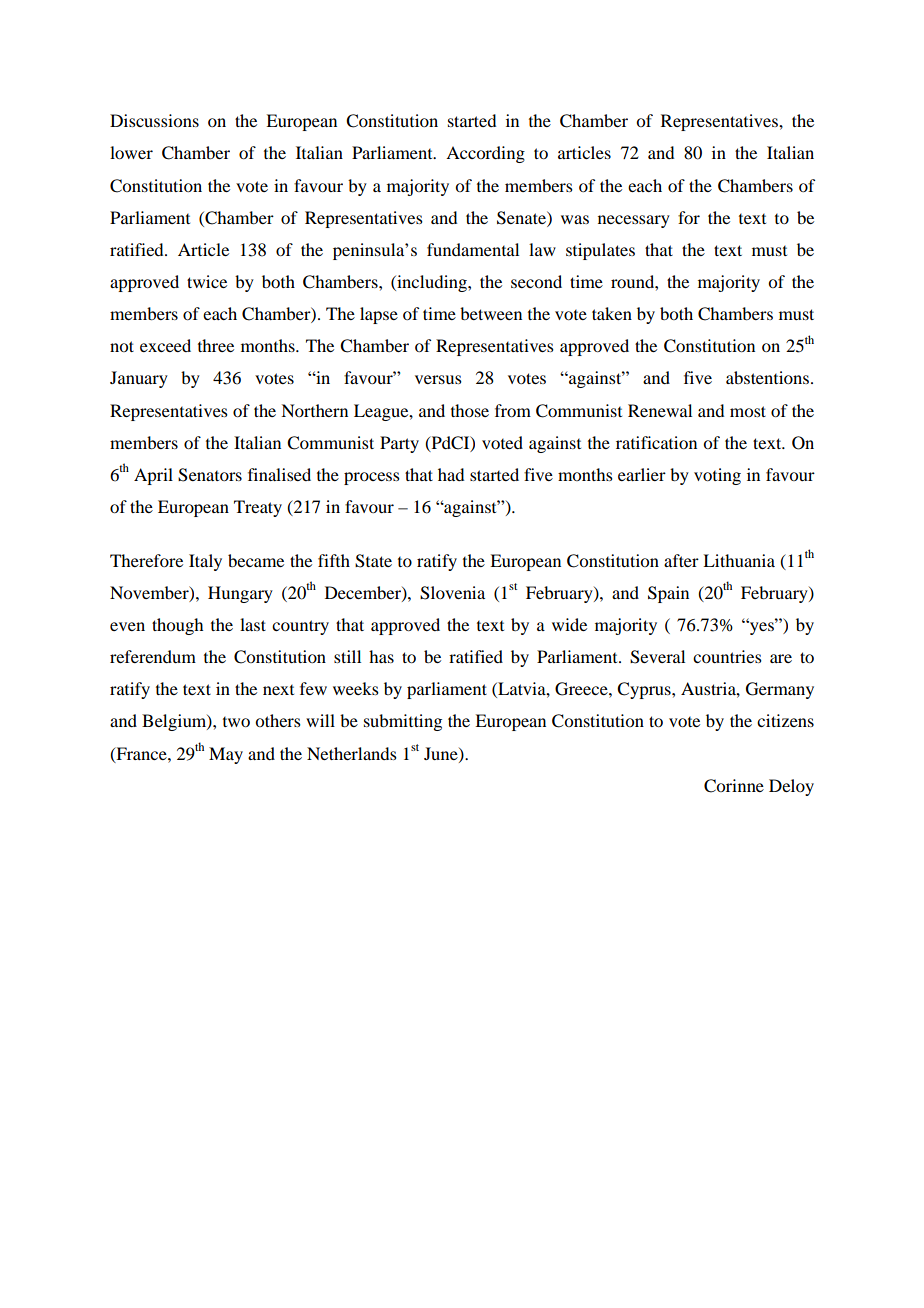 This image has height=1308, width=924. What do you see at coordinates (438, 379) in the image?
I see `versus` at bounding box center [438, 379].
